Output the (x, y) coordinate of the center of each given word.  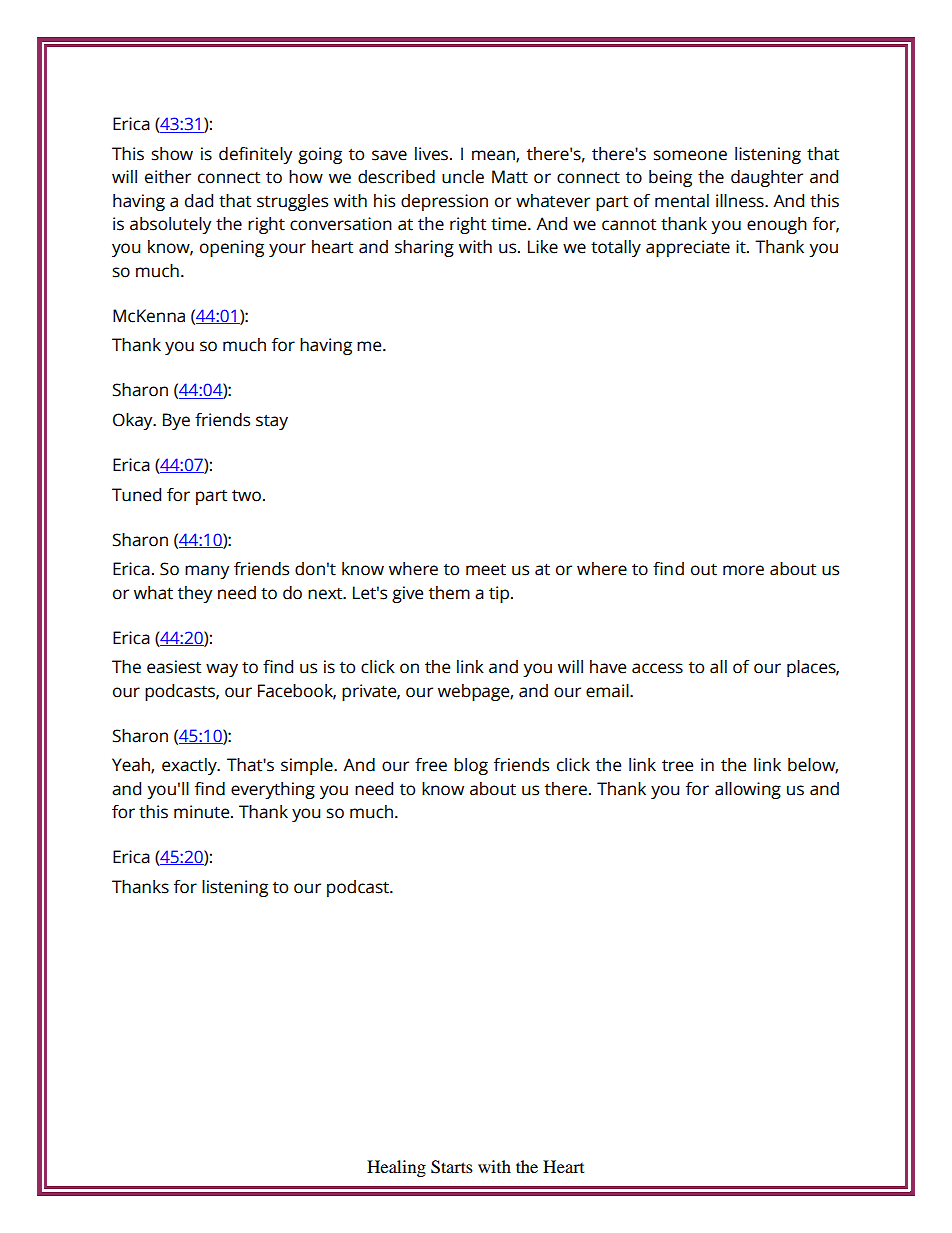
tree (677, 765)
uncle (463, 177)
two (246, 495)
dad (199, 201)
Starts (452, 1167)
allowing (748, 790)
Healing (396, 1168)
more (743, 570)
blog (471, 766)
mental (682, 201)
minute (203, 812)
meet (486, 569)
